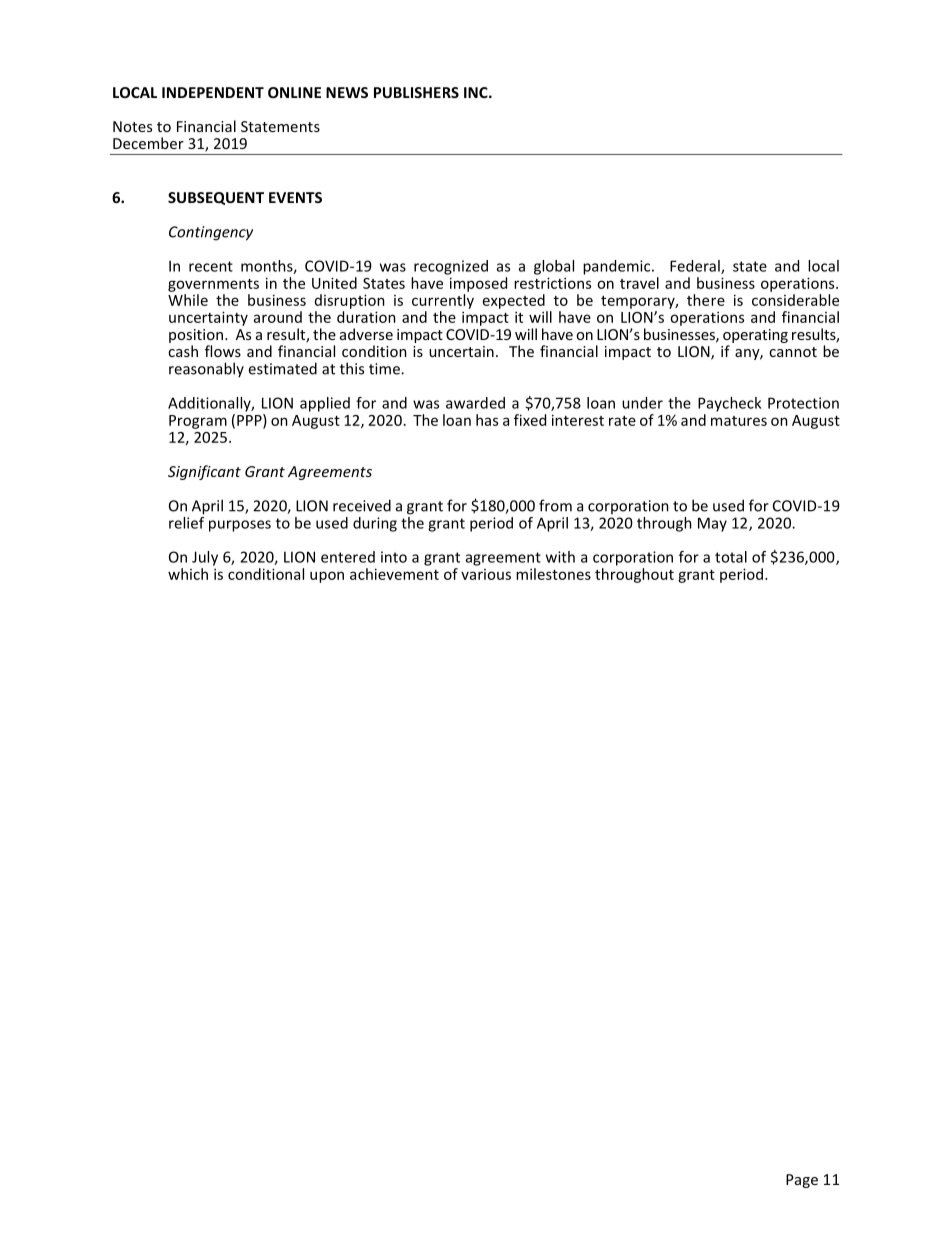 This screenshot has height=1233, width=952. I want to click on Page, so click(802, 1181).
